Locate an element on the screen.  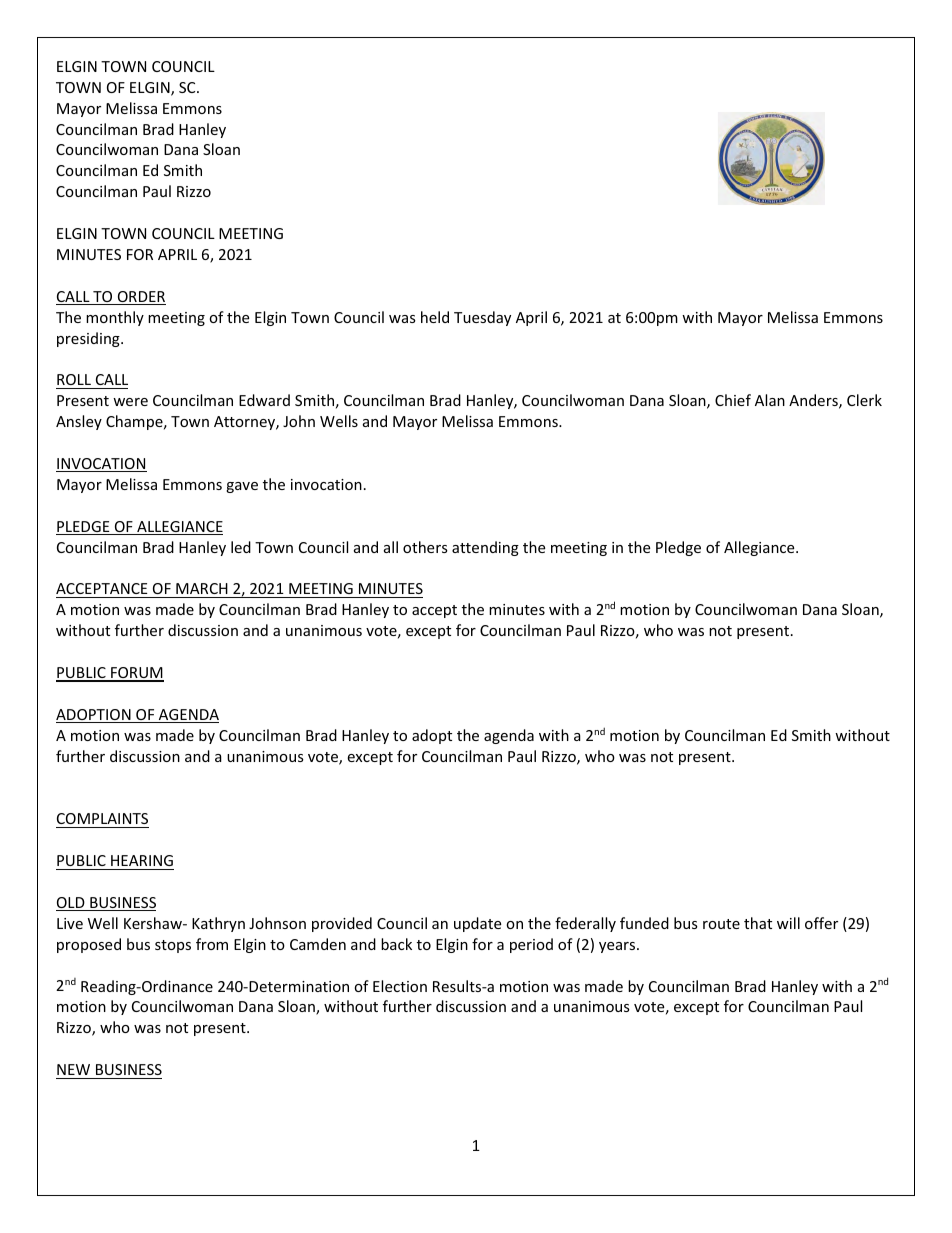
FORUM is located at coordinates (136, 674).
